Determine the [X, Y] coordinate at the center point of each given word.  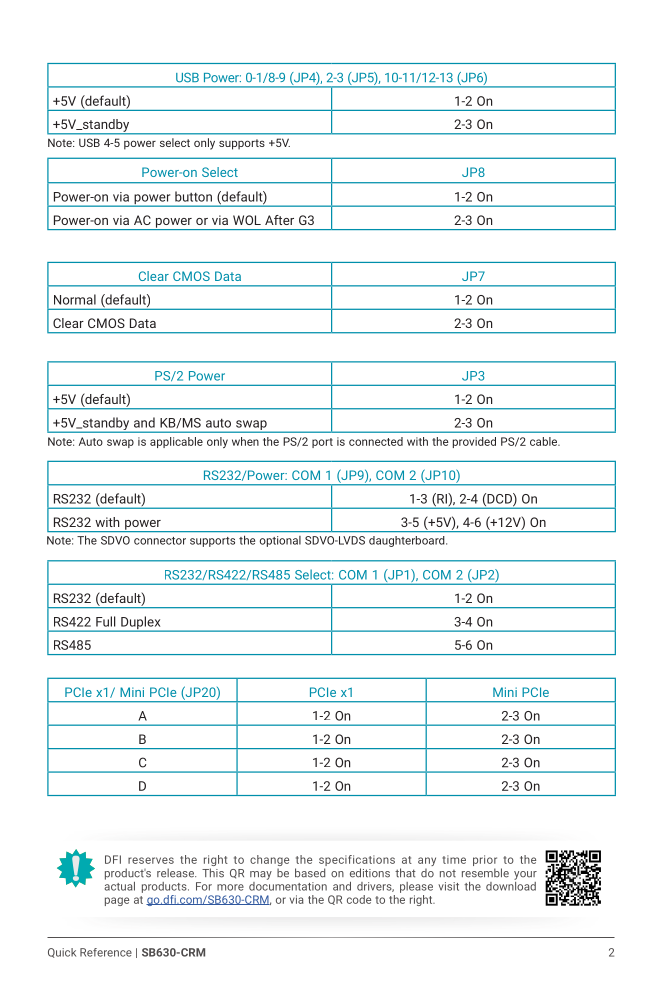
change [269, 862]
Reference [106, 952]
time [454, 859]
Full [106, 621]
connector [160, 541]
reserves [151, 860]
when [245, 441]
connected [376, 441]
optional [280, 541]
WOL [247, 220]
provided [474, 442]
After [279, 220]
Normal [75, 299]
